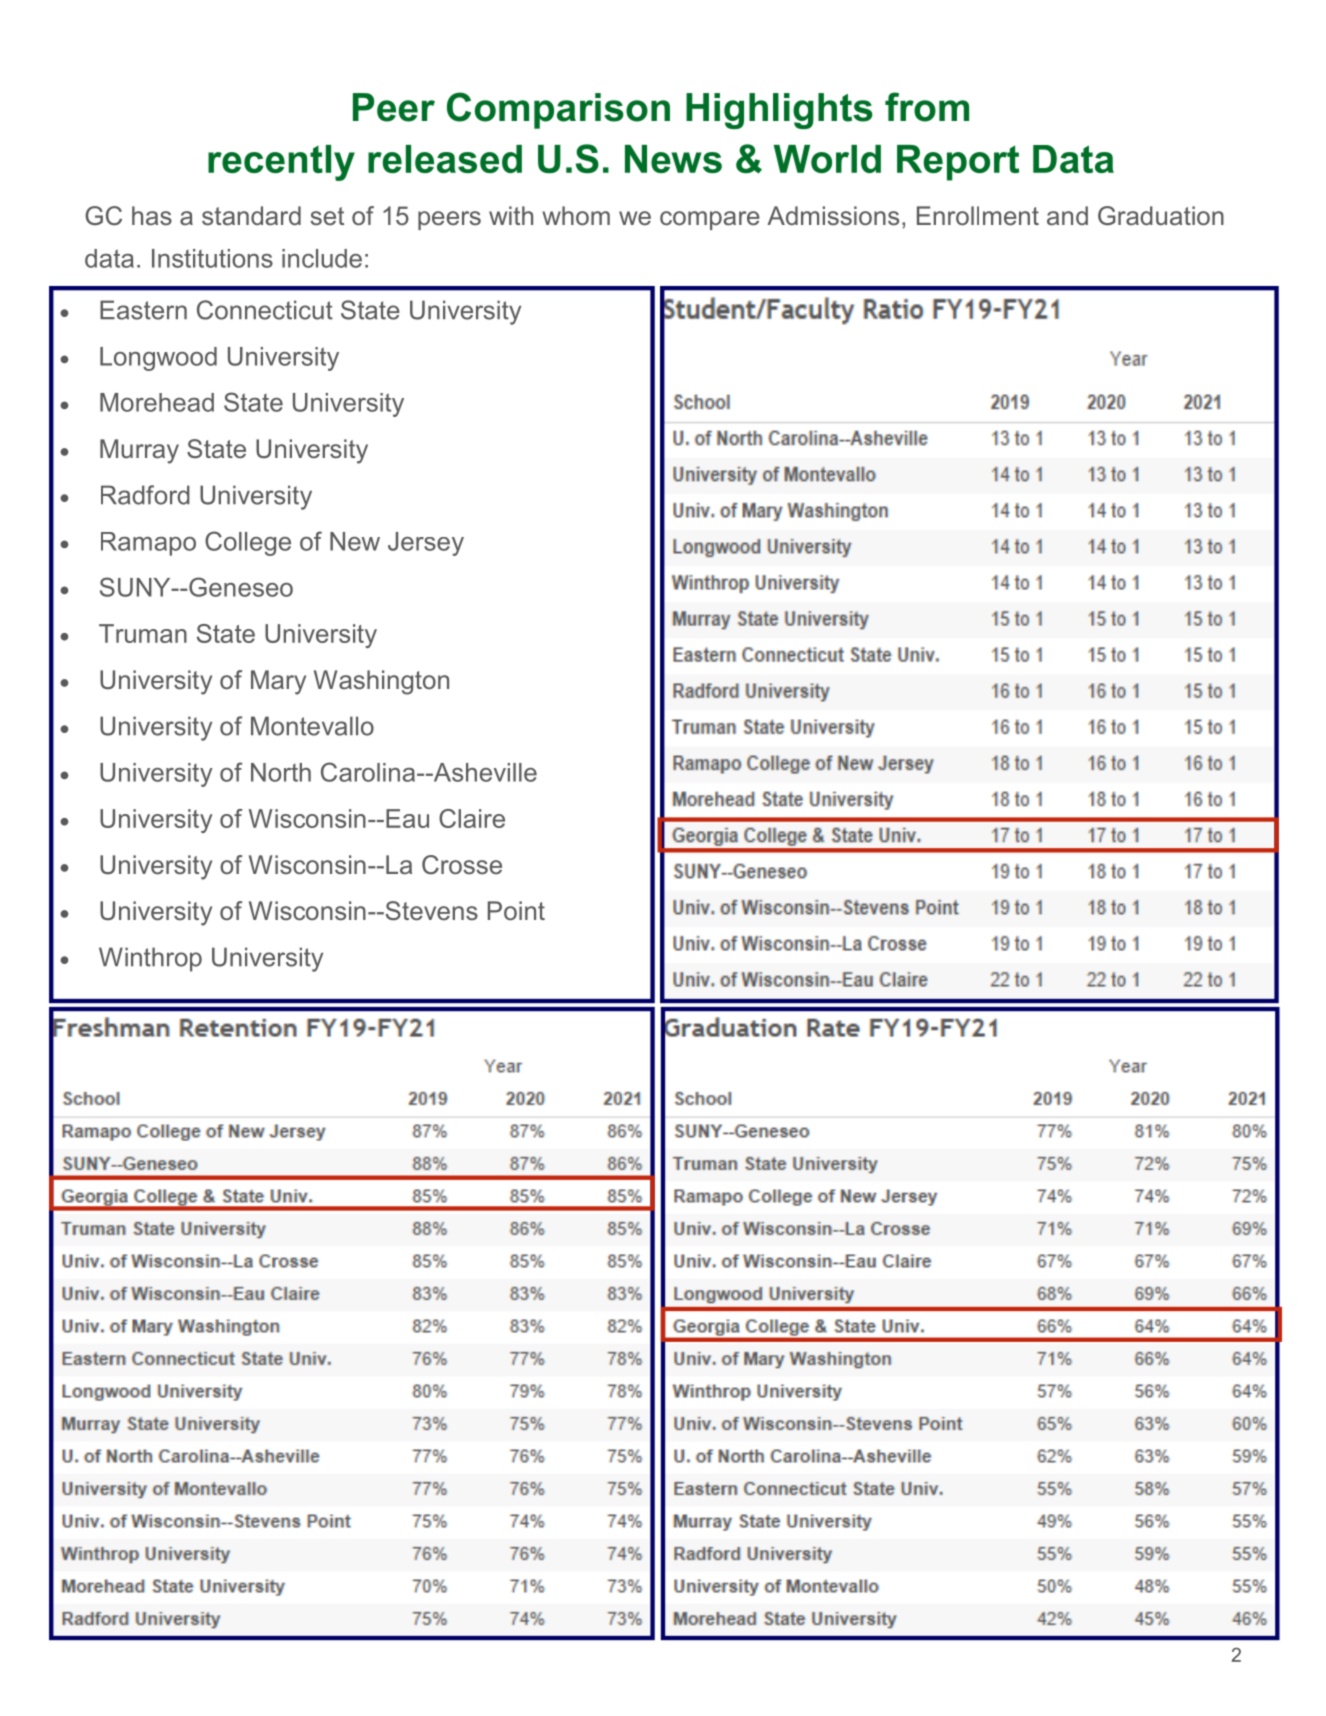 Image resolution: width=1326 pixels, height=1716 pixels. I want to click on Connecticut, so click(265, 310).
